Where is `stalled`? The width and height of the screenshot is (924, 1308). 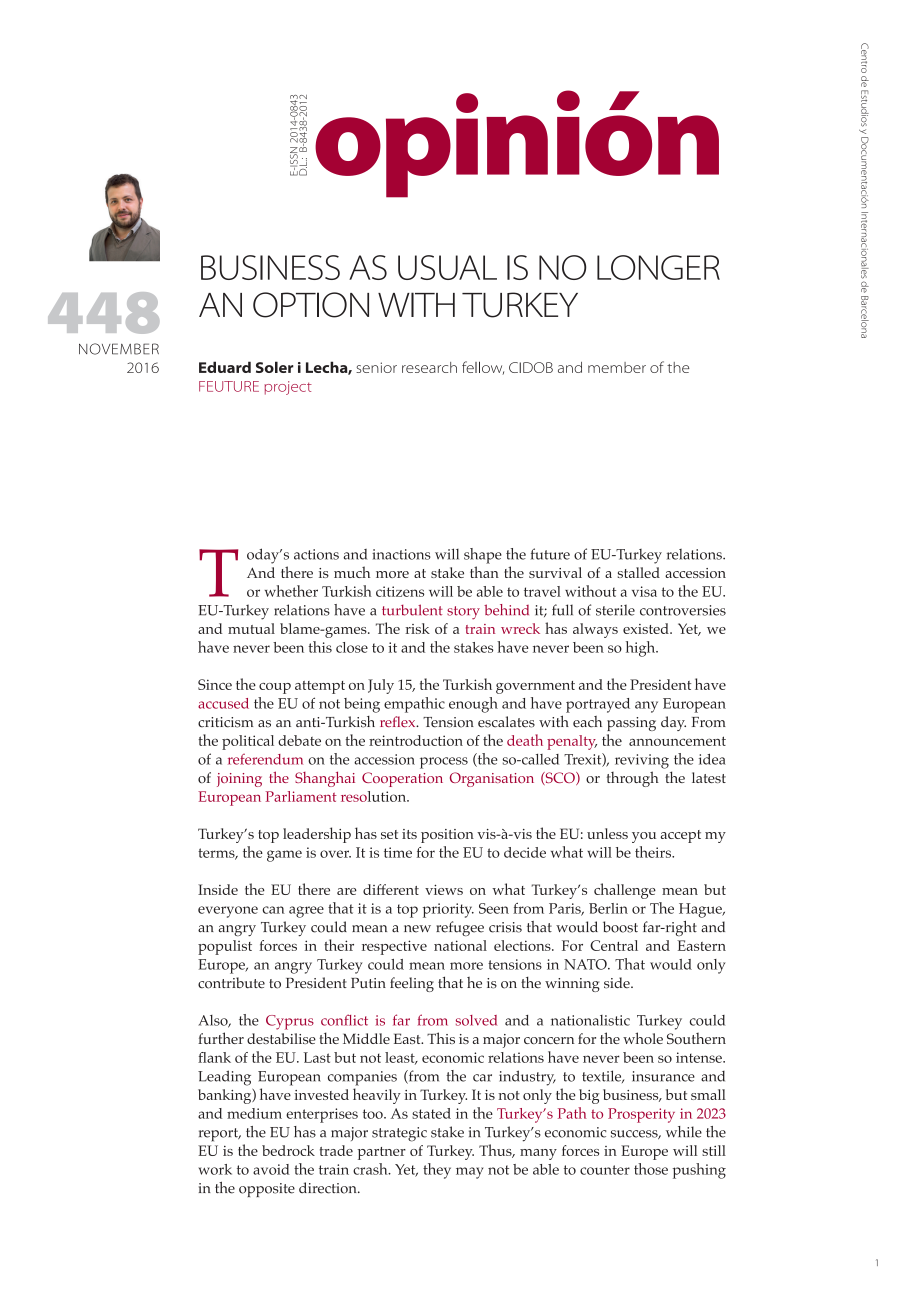 stalled is located at coordinates (639, 572).
